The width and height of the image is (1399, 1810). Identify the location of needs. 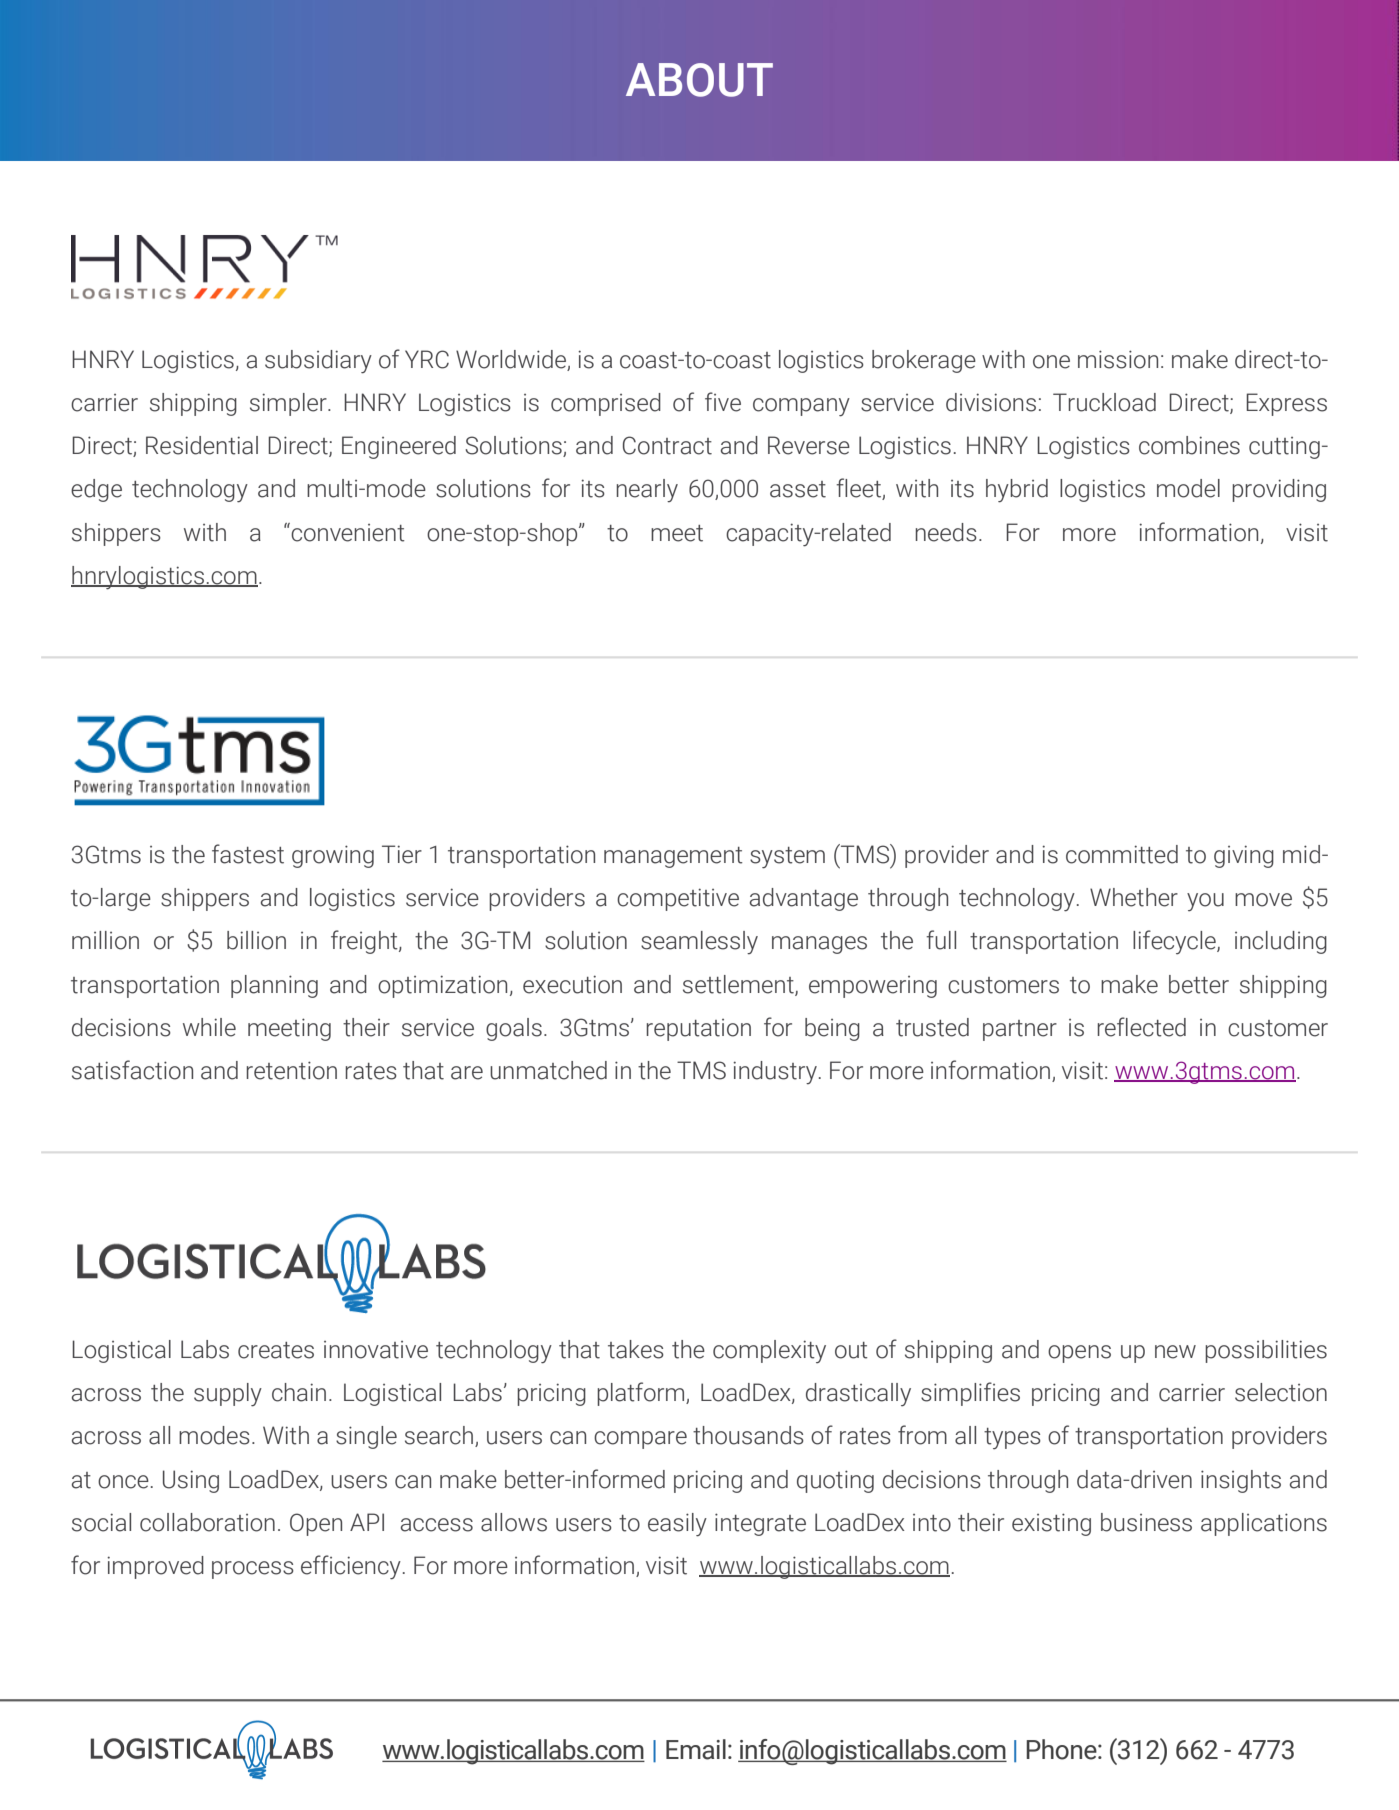
(946, 532).
